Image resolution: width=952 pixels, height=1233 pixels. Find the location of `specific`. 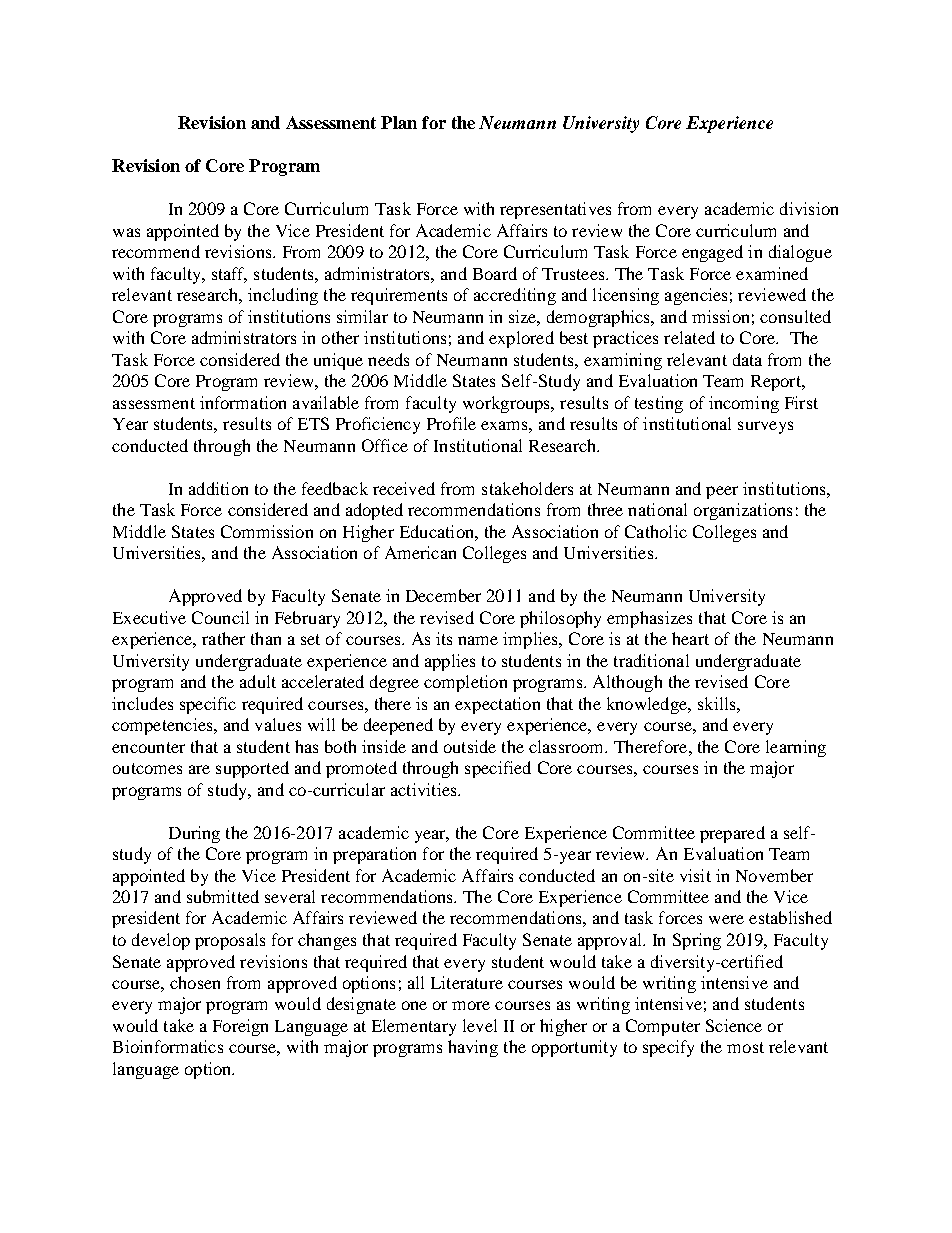

specific is located at coordinates (208, 705).
